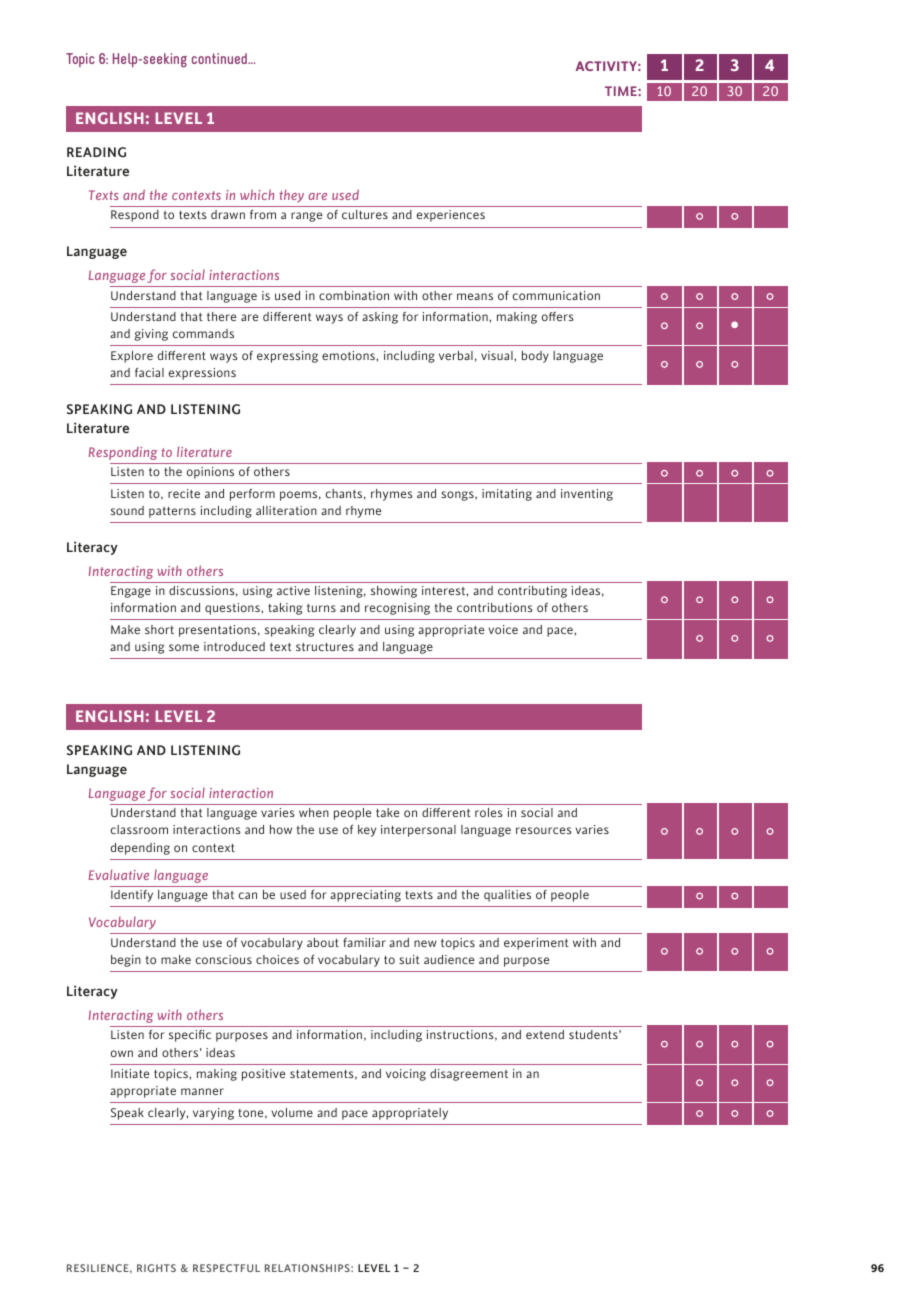 This document has width=924, height=1308. Describe the element at coordinates (291, 196) in the document. I see `they` at that location.
